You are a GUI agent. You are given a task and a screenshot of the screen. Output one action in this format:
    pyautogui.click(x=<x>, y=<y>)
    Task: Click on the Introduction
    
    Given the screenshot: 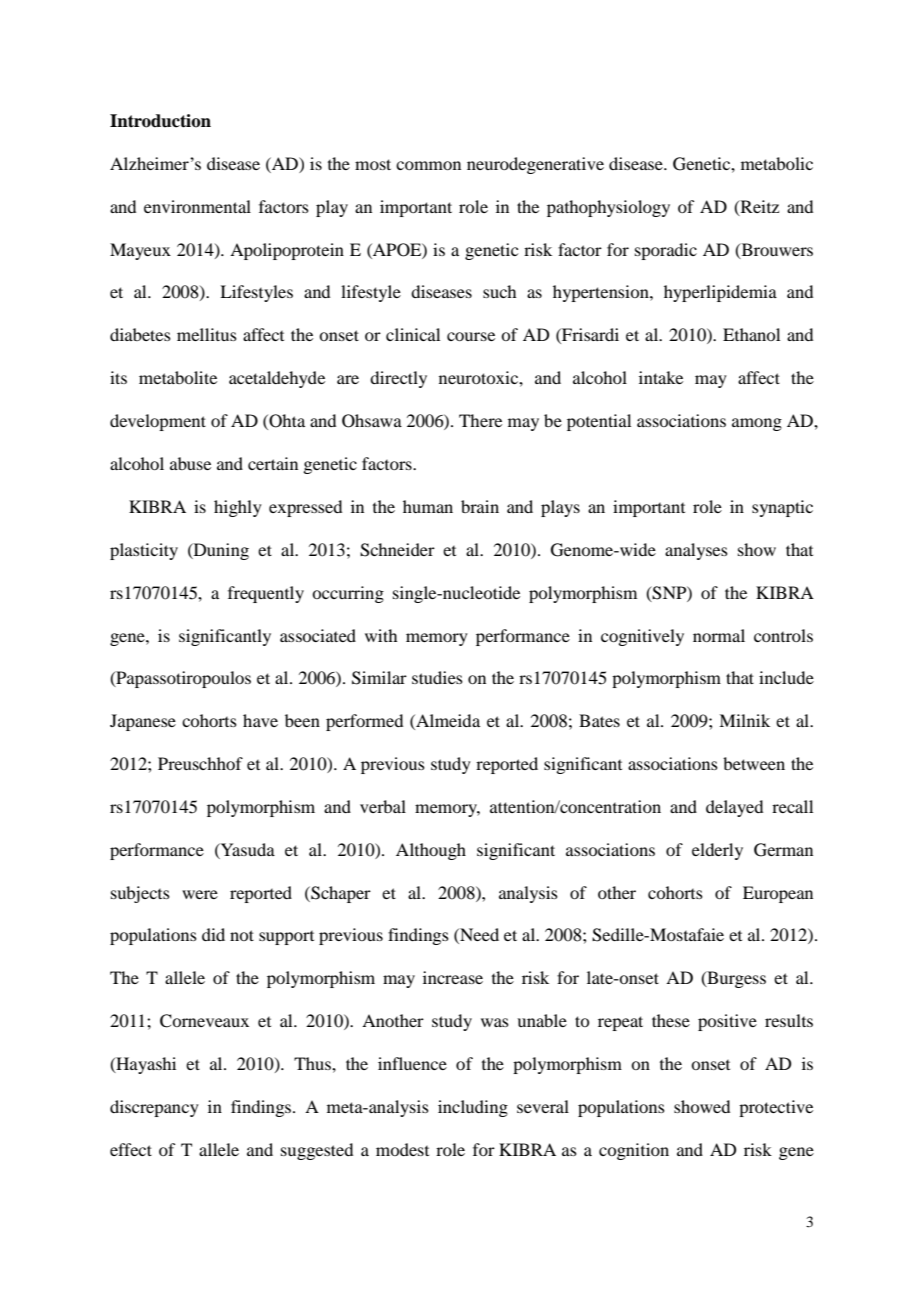 What is the action you would take?
    pyautogui.click(x=160, y=121)
